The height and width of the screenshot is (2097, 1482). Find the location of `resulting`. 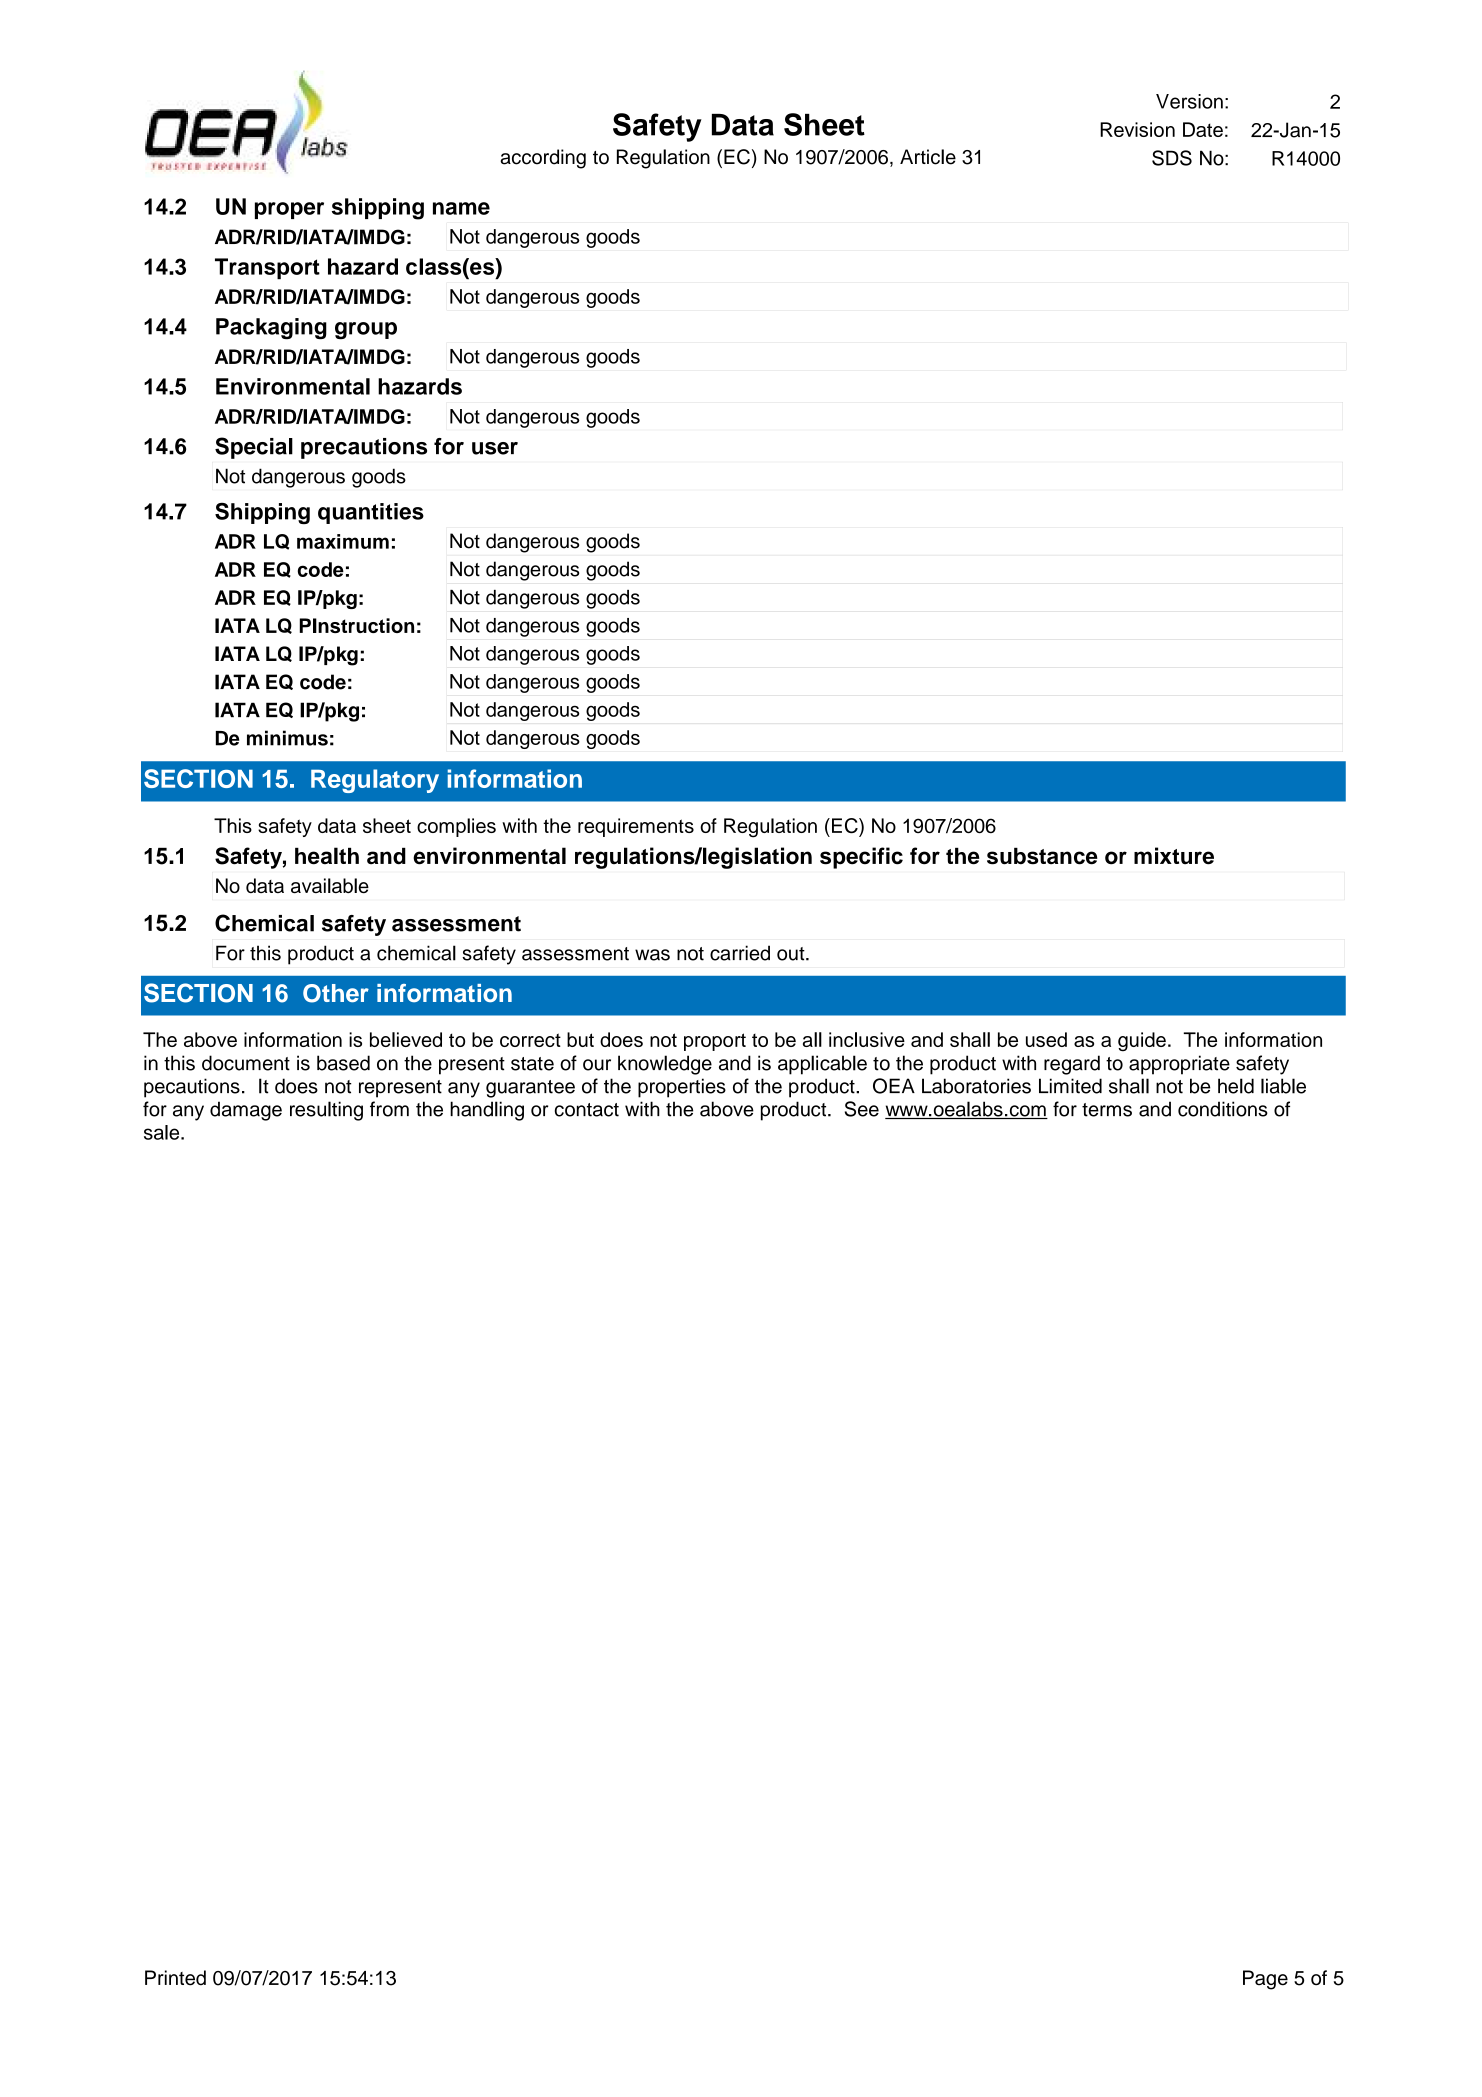

resulting is located at coordinates (326, 1111).
